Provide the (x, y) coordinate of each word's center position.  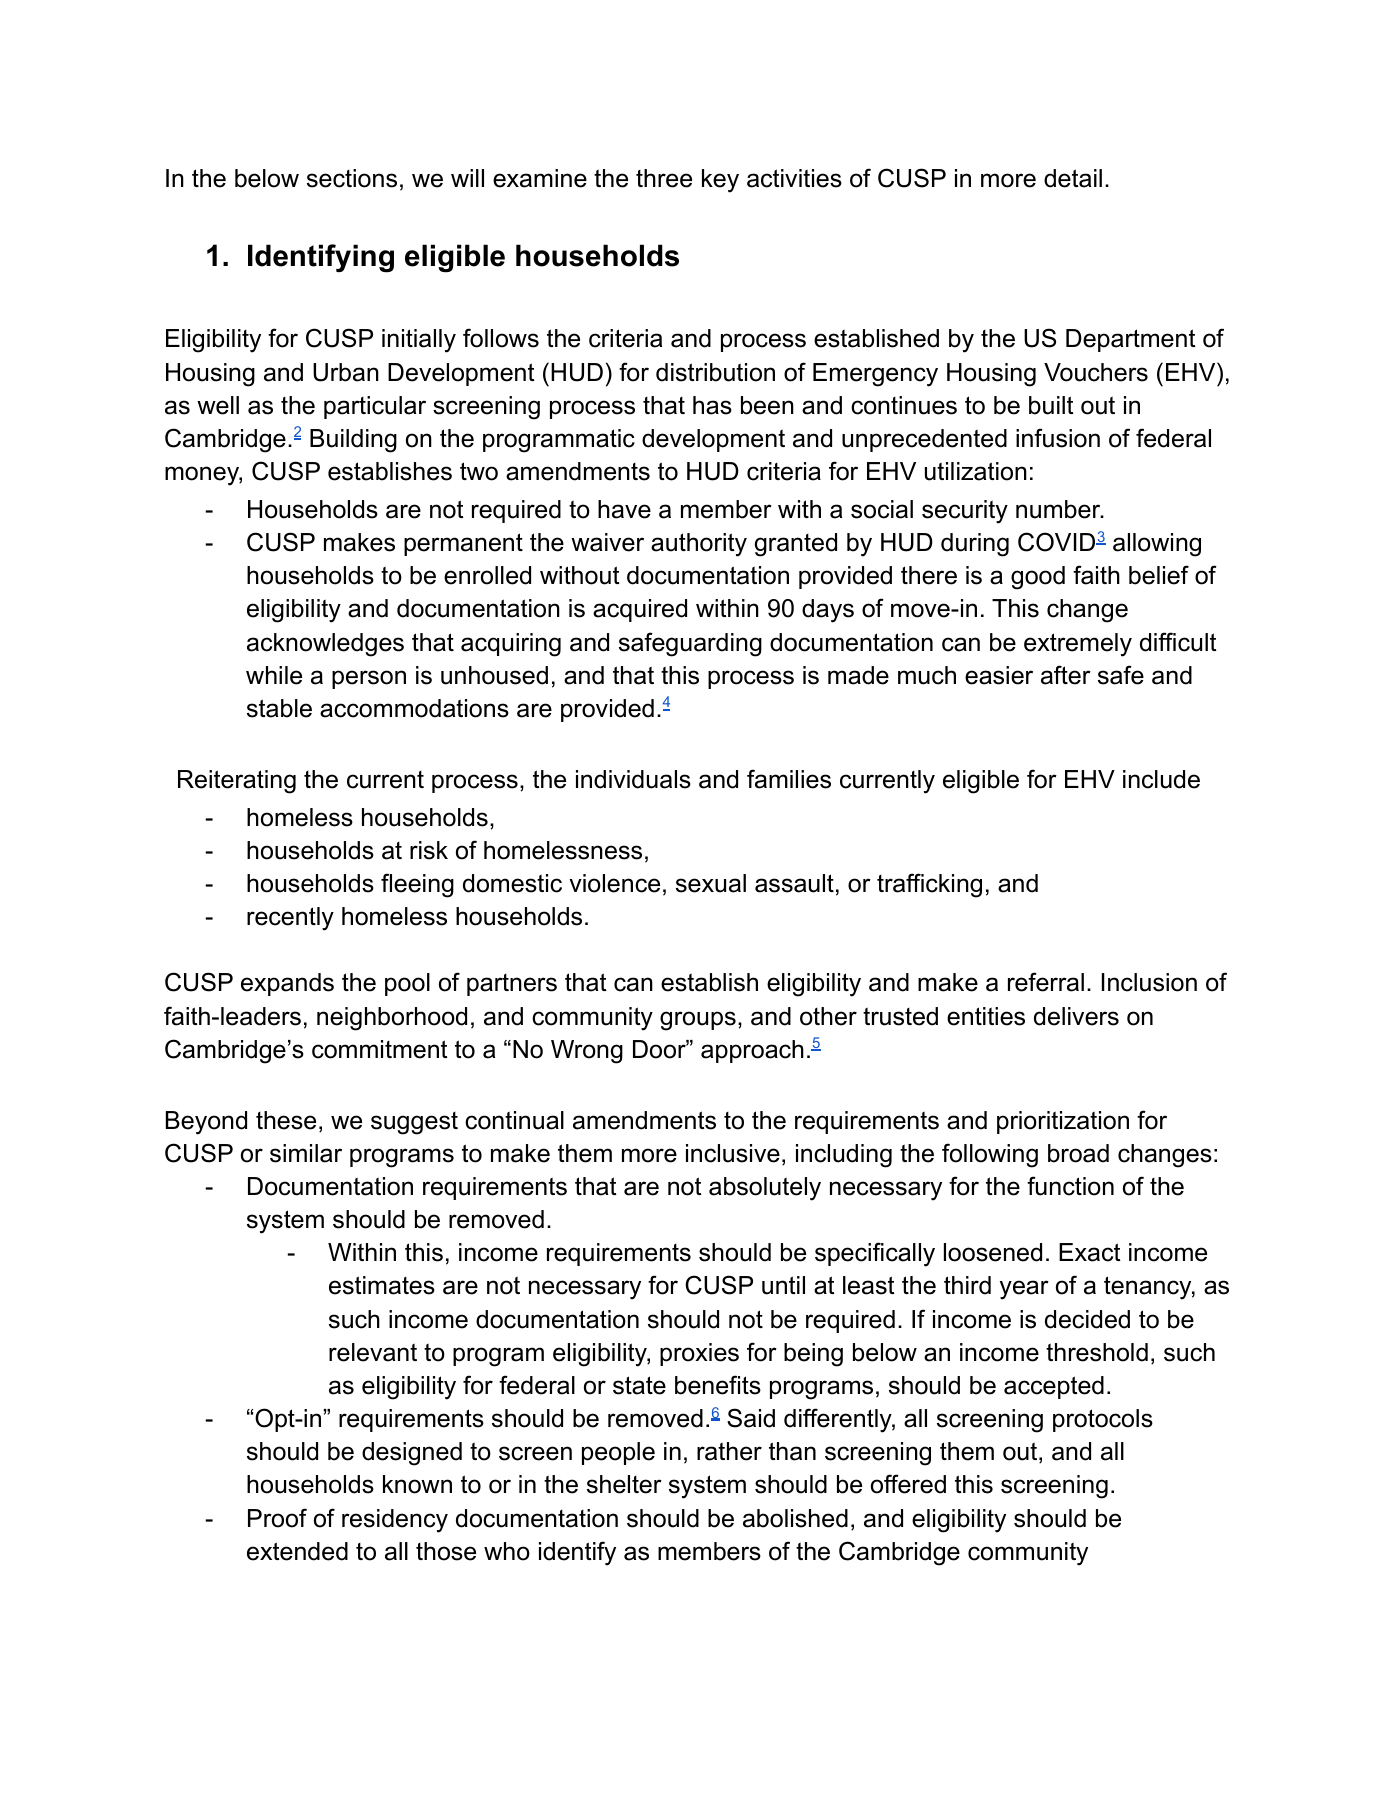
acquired (640, 610)
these (286, 1120)
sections (352, 178)
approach (752, 1051)
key (720, 181)
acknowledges (325, 645)
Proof (277, 1518)
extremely (1078, 645)
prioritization (1063, 1122)
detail (1073, 178)
